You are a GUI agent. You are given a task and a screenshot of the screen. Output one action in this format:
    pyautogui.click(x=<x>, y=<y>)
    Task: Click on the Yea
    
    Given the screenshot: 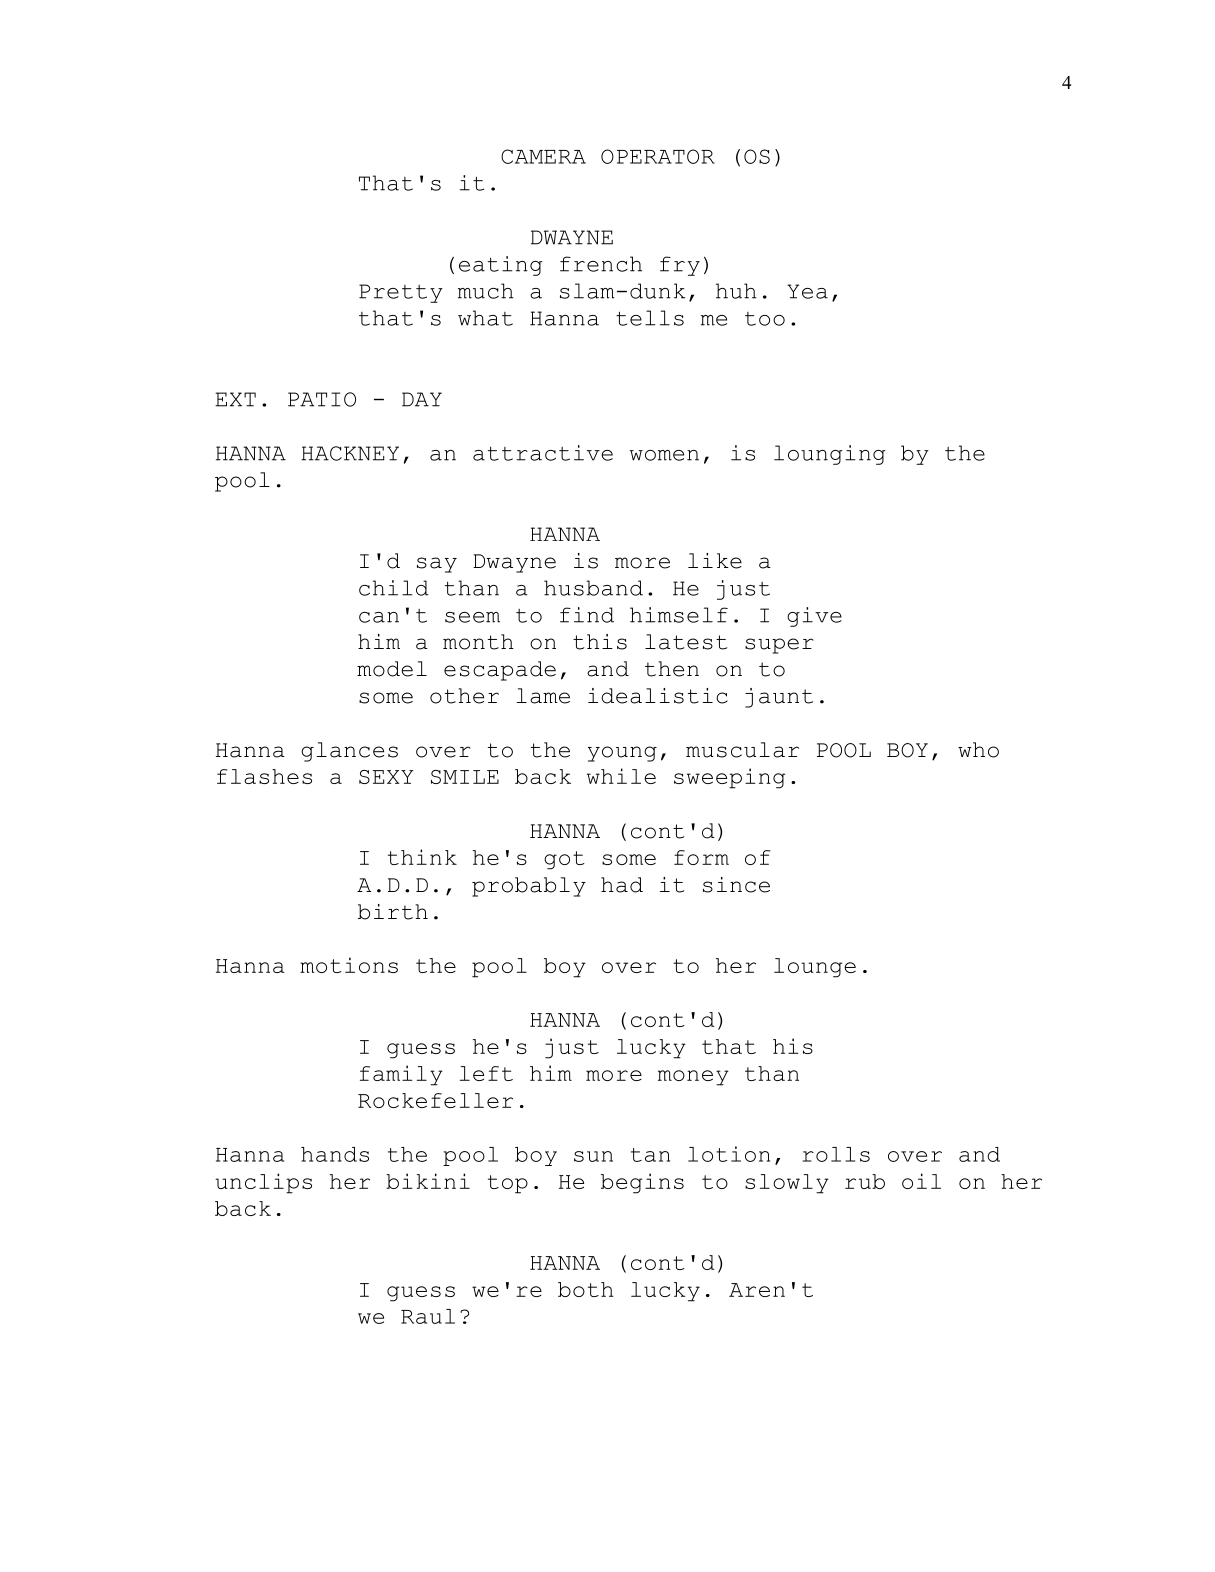 What is the action you would take?
    pyautogui.click(x=807, y=291)
